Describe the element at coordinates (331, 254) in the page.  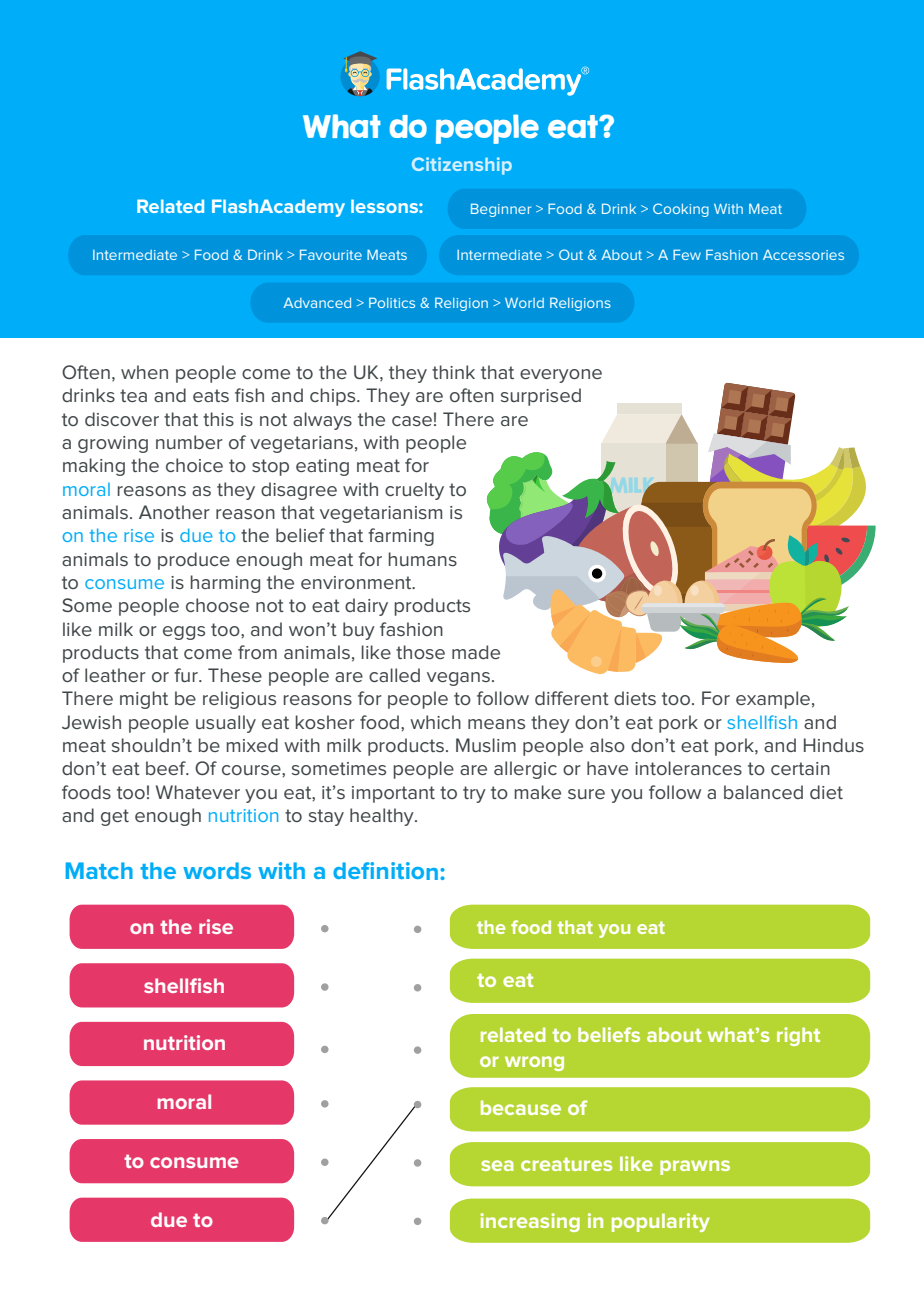
I see `Favourite` at that location.
